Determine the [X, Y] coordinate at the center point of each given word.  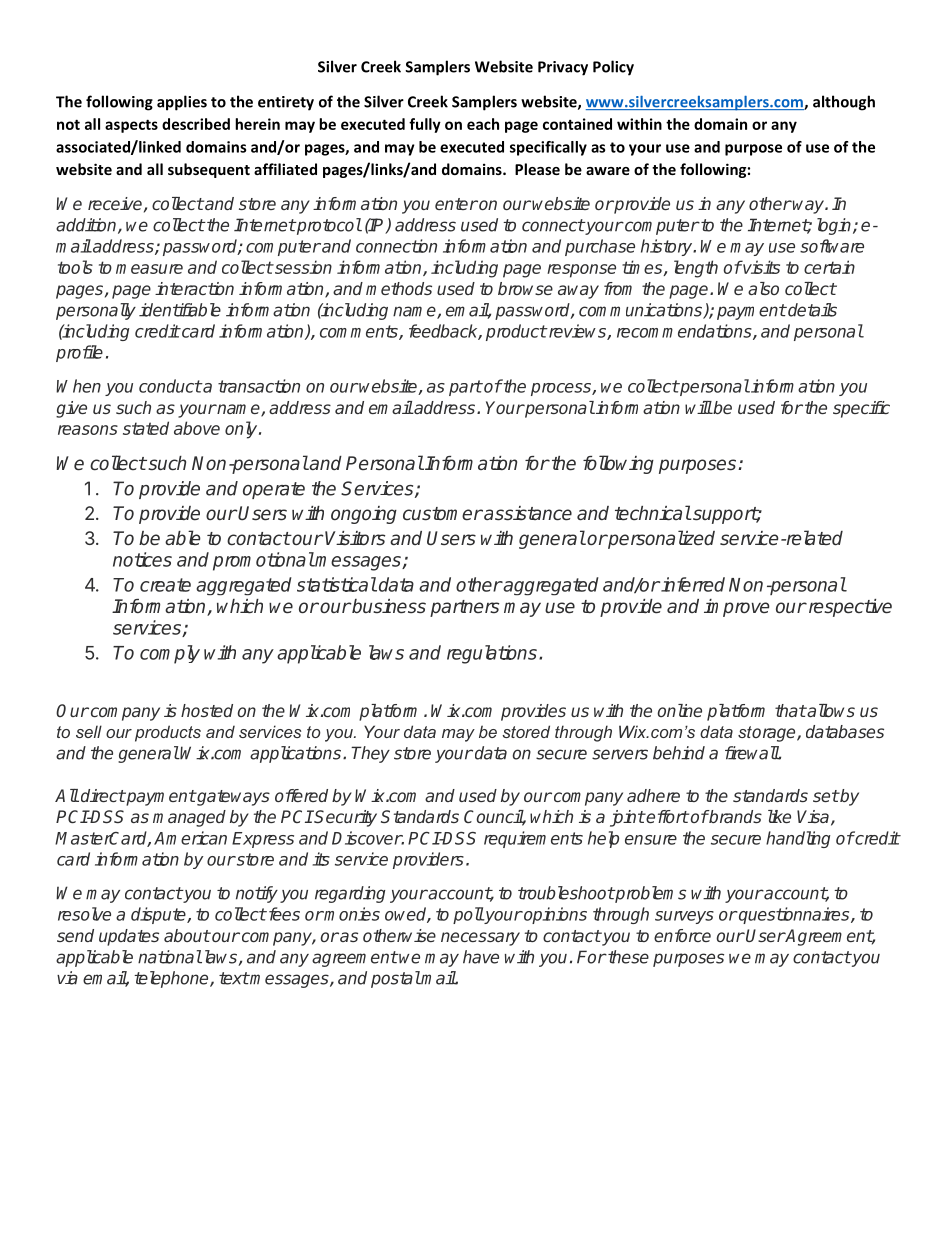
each [483, 124]
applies [182, 103]
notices [142, 559]
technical [653, 513]
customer [443, 514]
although [844, 103]
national [170, 957]
